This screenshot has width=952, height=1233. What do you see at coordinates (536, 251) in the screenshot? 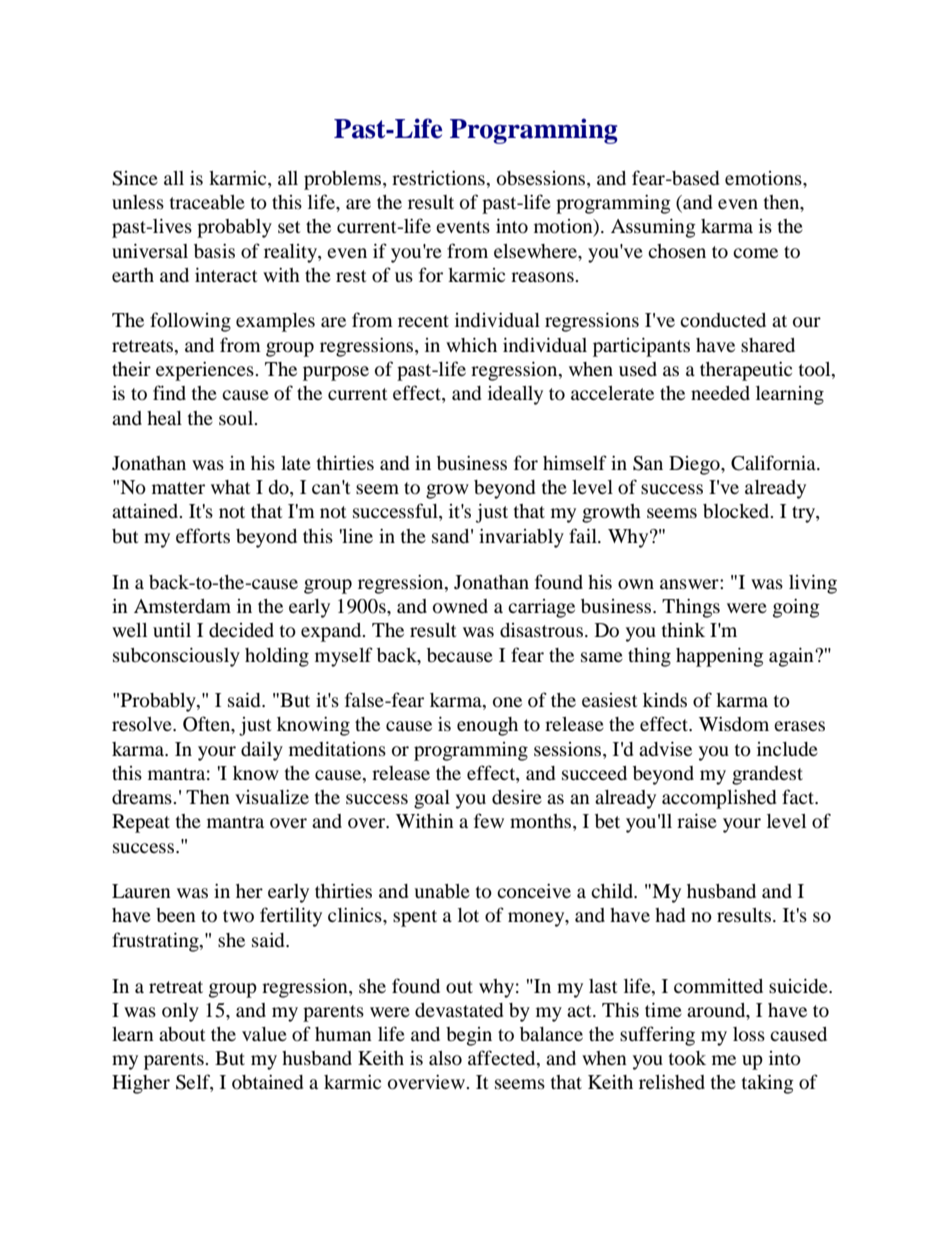
I see `elsewhere` at bounding box center [536, 251].
